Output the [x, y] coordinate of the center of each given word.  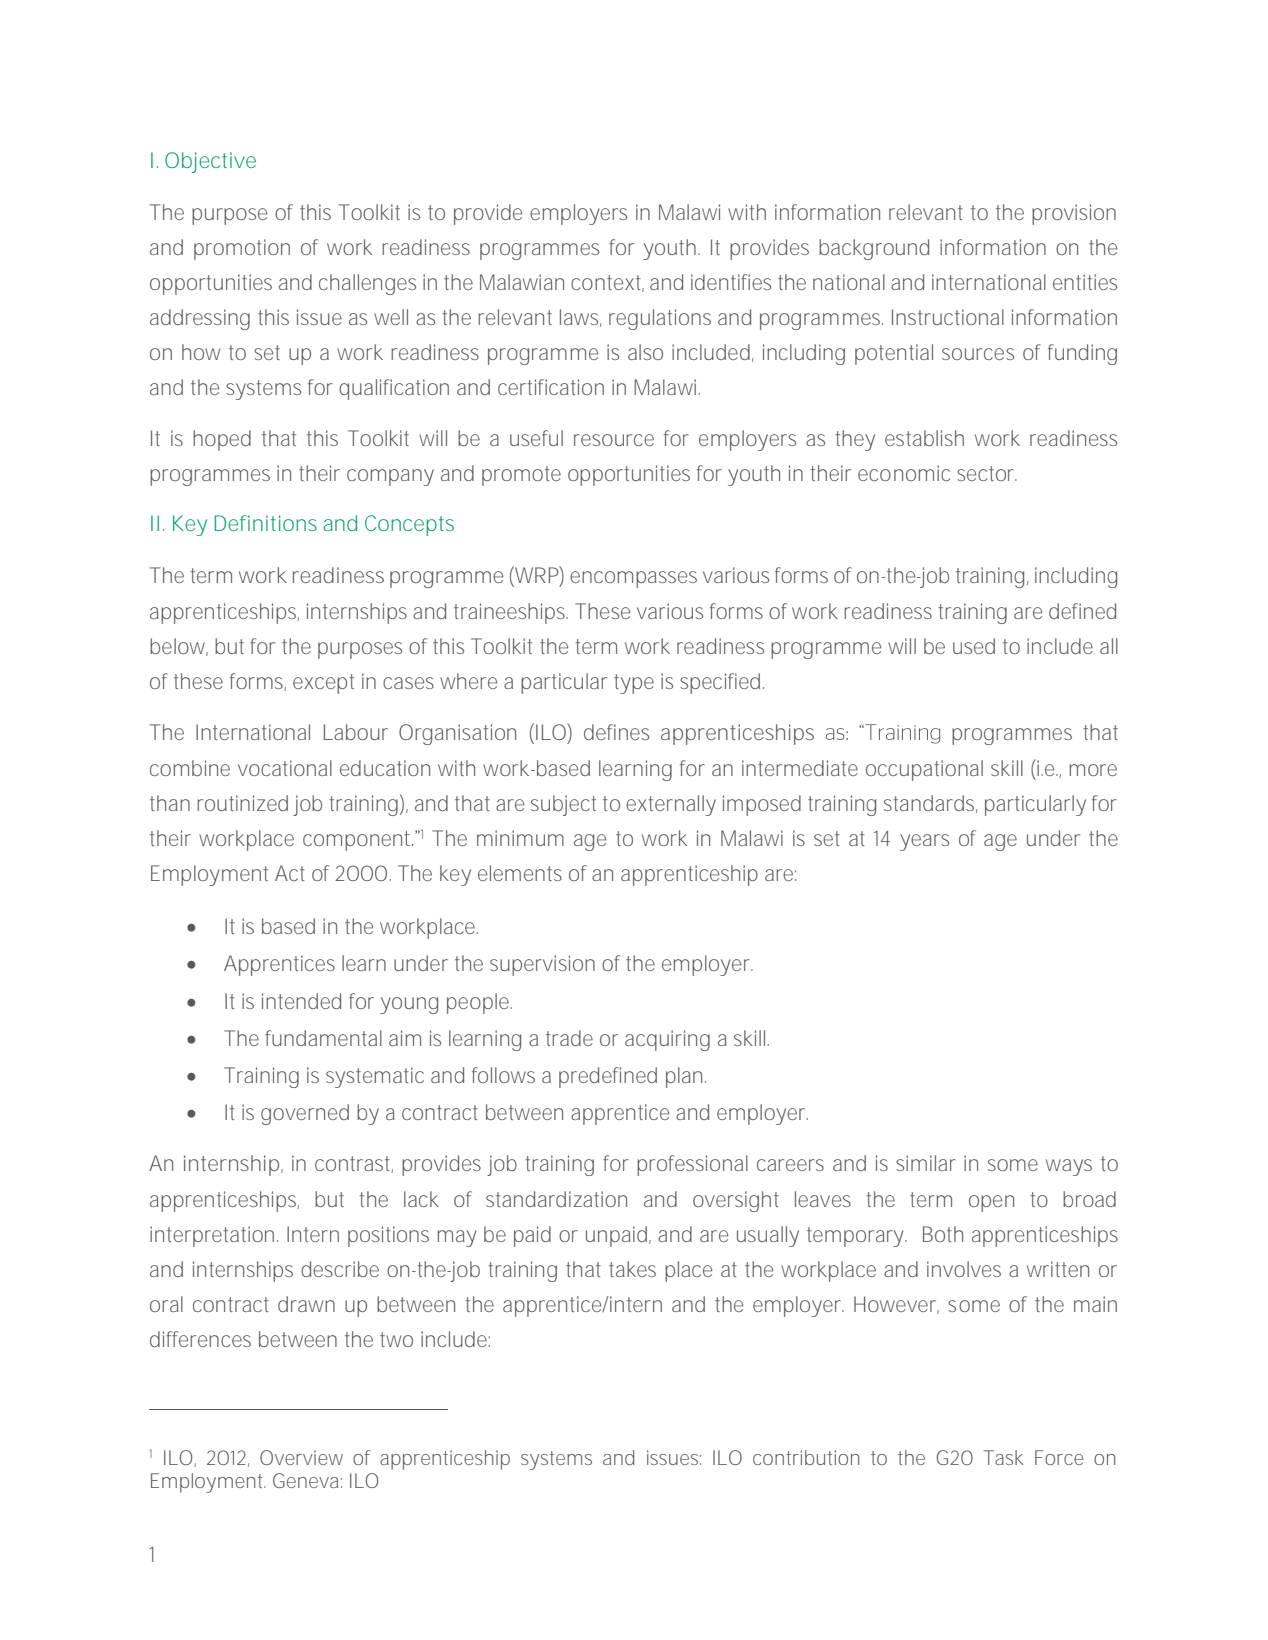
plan [686, 1077]
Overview [301, 1457]
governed [305, 1114]
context [607, 283]
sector [987, 473]
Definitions [266, 523]
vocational [285, 768]
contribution [806, 1457]
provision [1074, 214]
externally [671, 805]
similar [926, 1163]
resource [614, 440]
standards [931, 804]
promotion [242, 249]
